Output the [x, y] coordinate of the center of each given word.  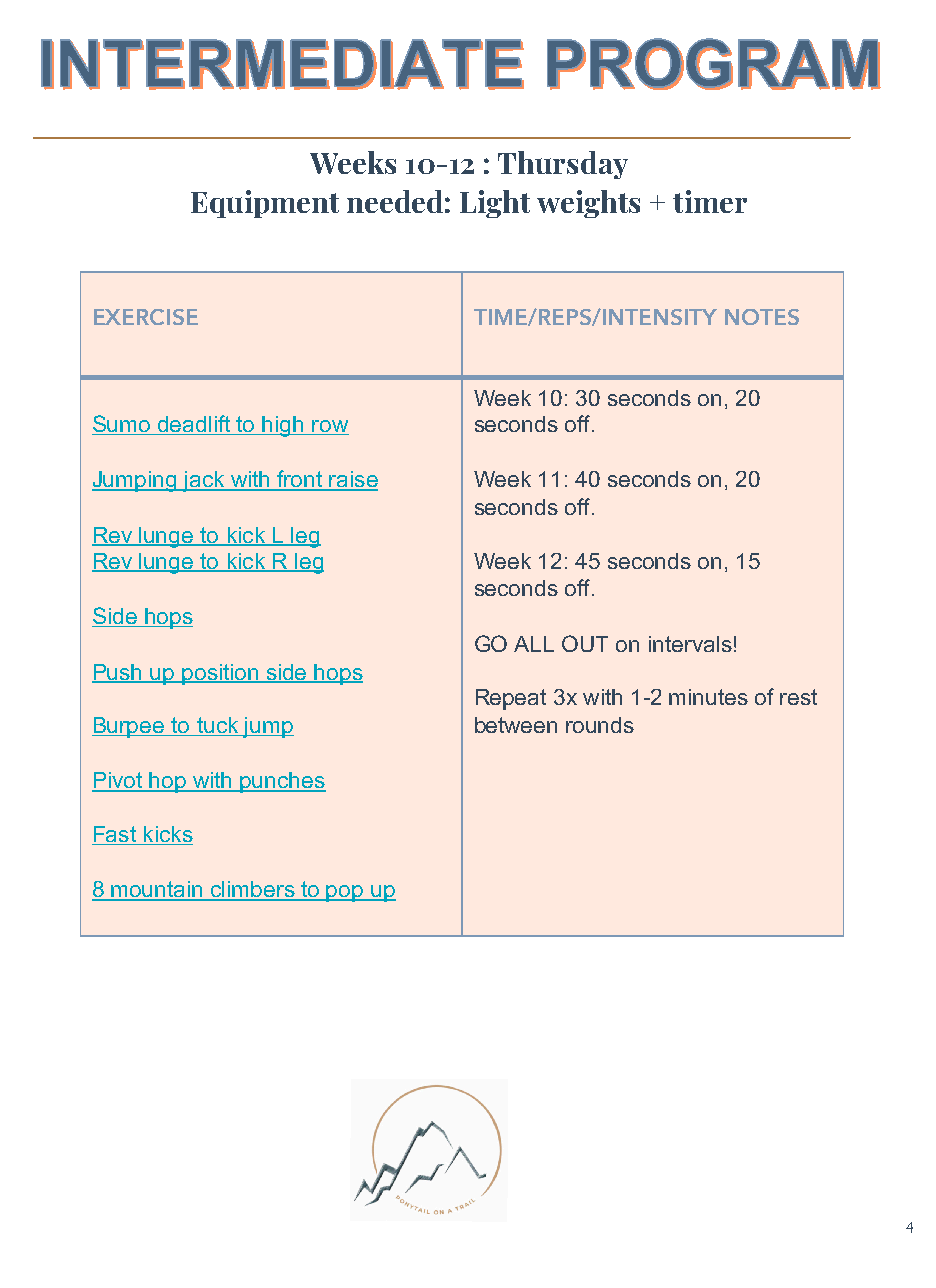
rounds [600, 725]
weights [588, 204]
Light [495, 204]
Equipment [265, 204]
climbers [253, 890]
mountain [157, 890]
